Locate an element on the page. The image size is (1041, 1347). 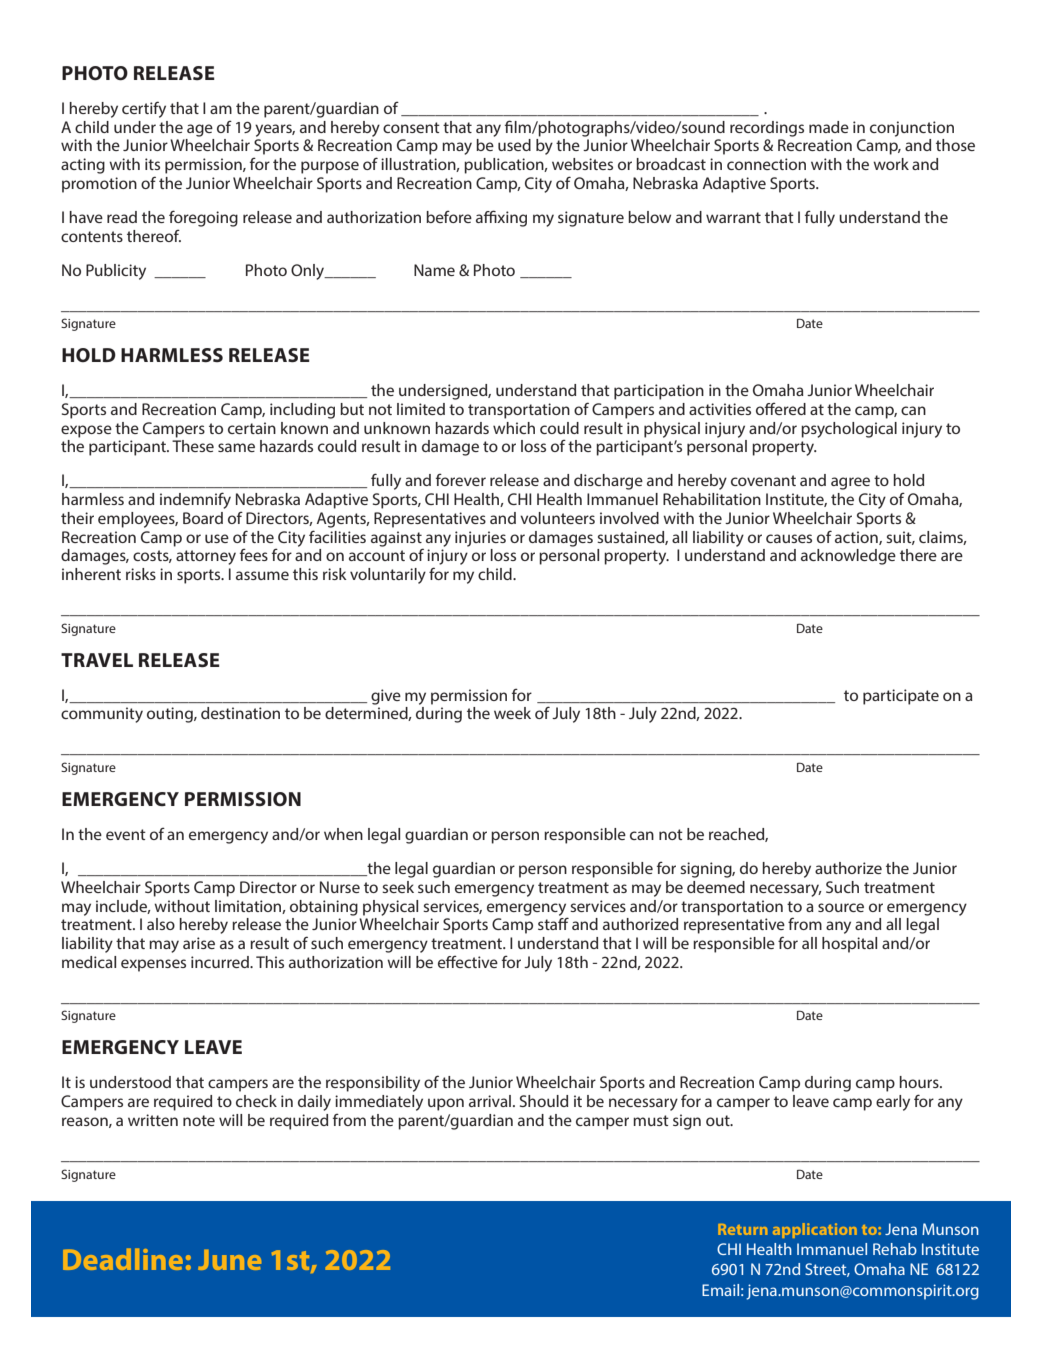
made is located at coordinates (829, 127).
